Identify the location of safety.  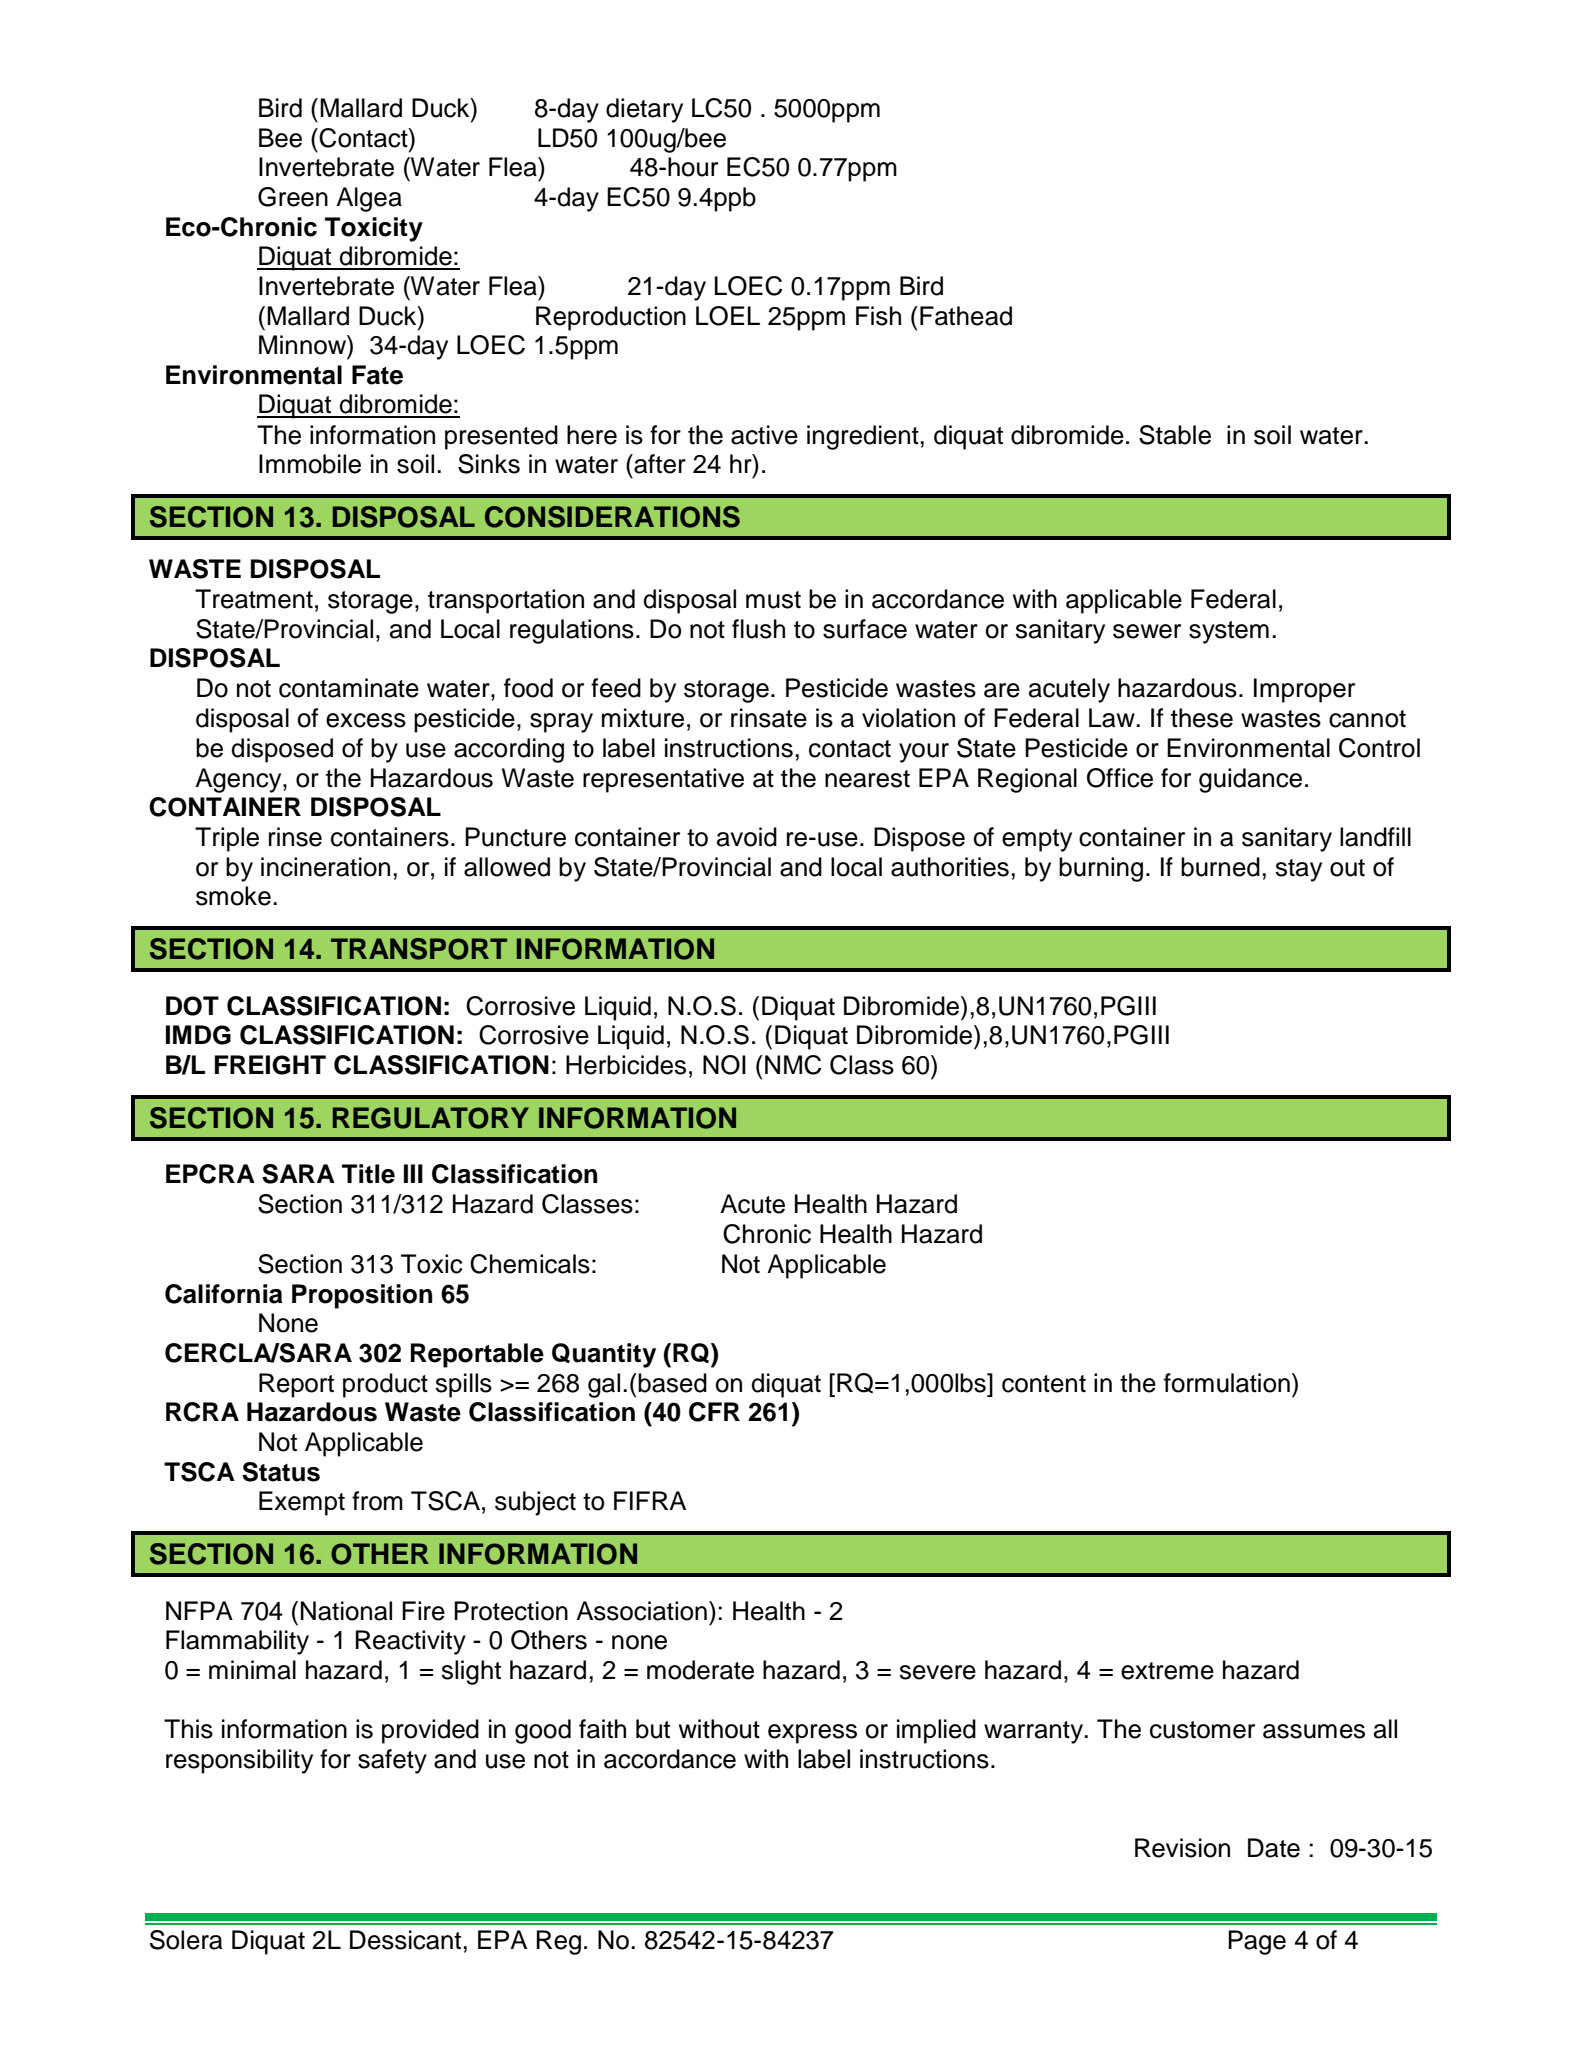
(392, 1761).
